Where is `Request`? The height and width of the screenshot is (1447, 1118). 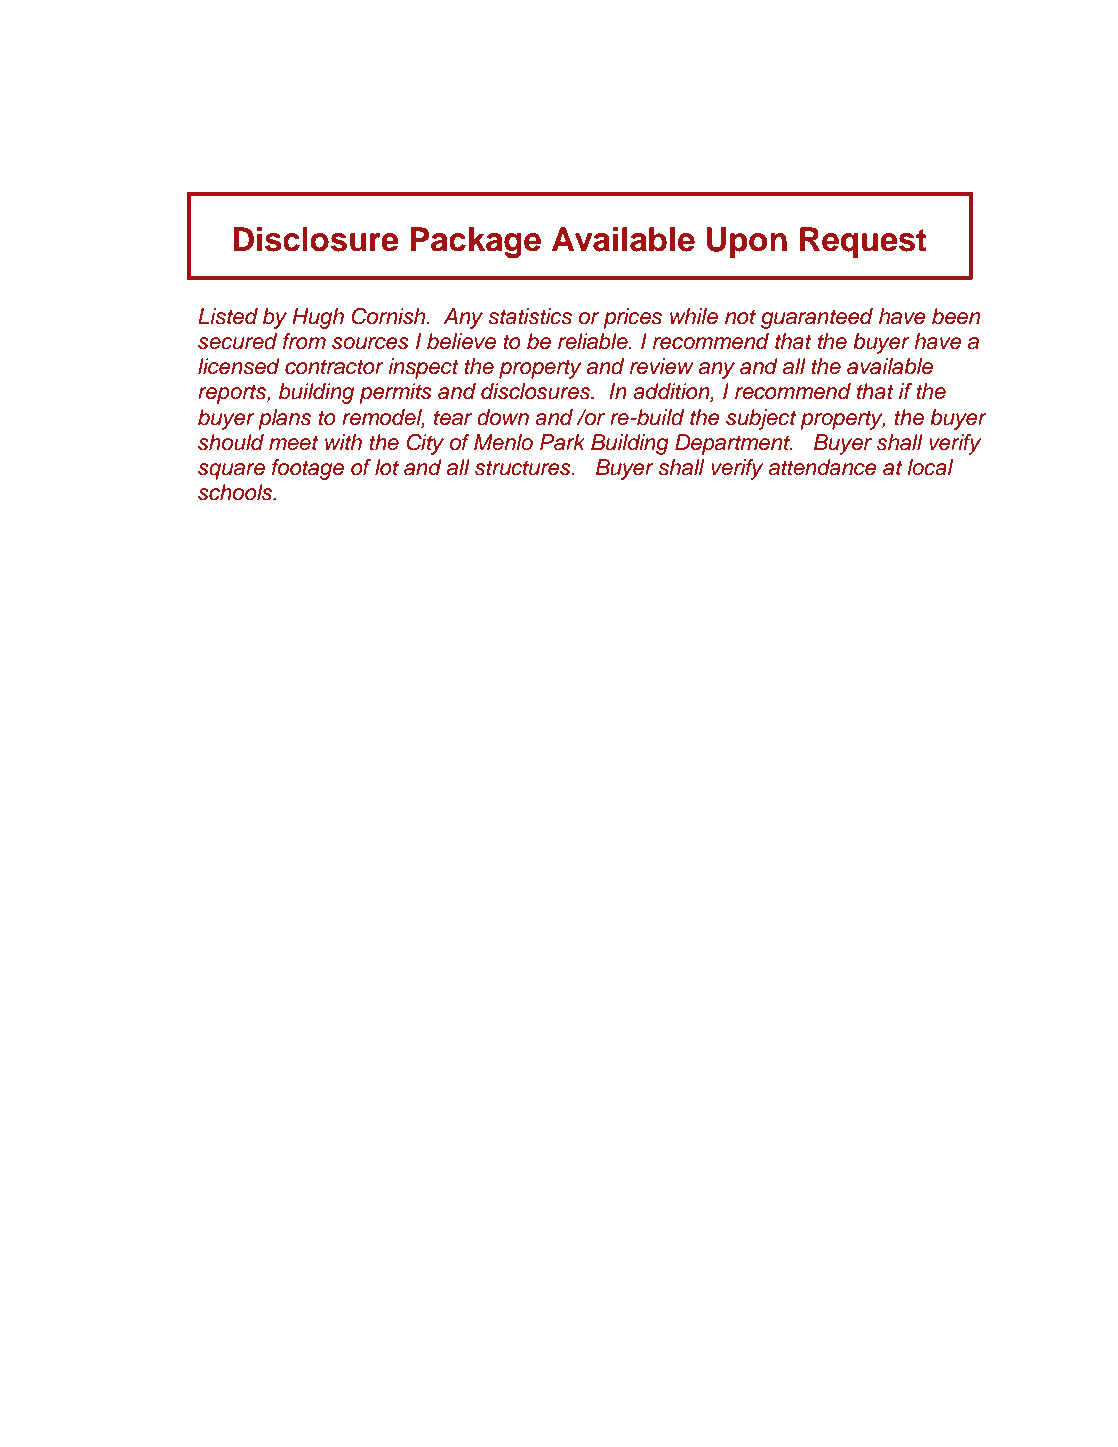 Request is located at coordinates (863, 242).
